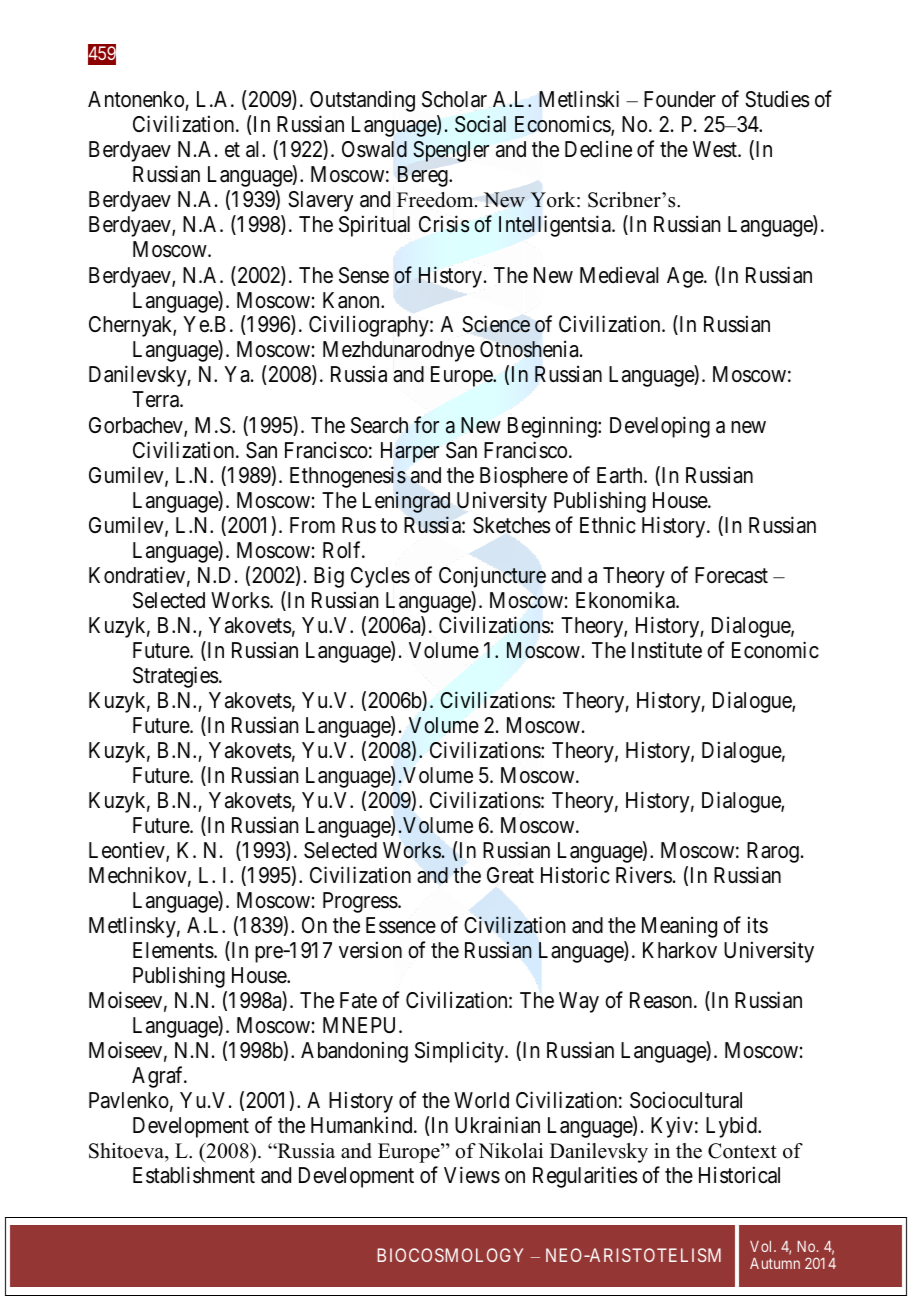 This image has width=924, height=1308. I want to click on Institute, so click(667, 650).
